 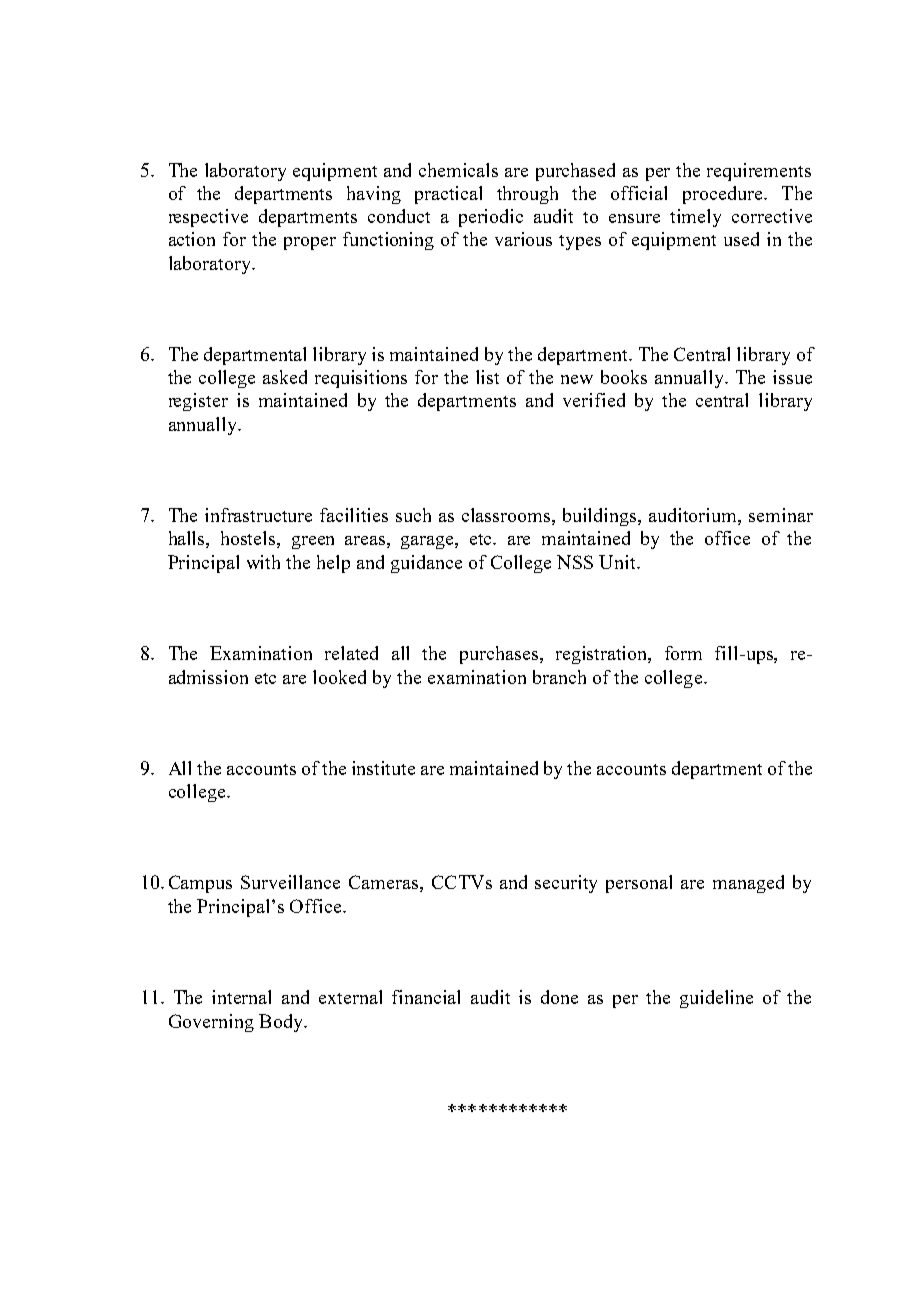 I want to click on institute, so click(x=383, y=768).
